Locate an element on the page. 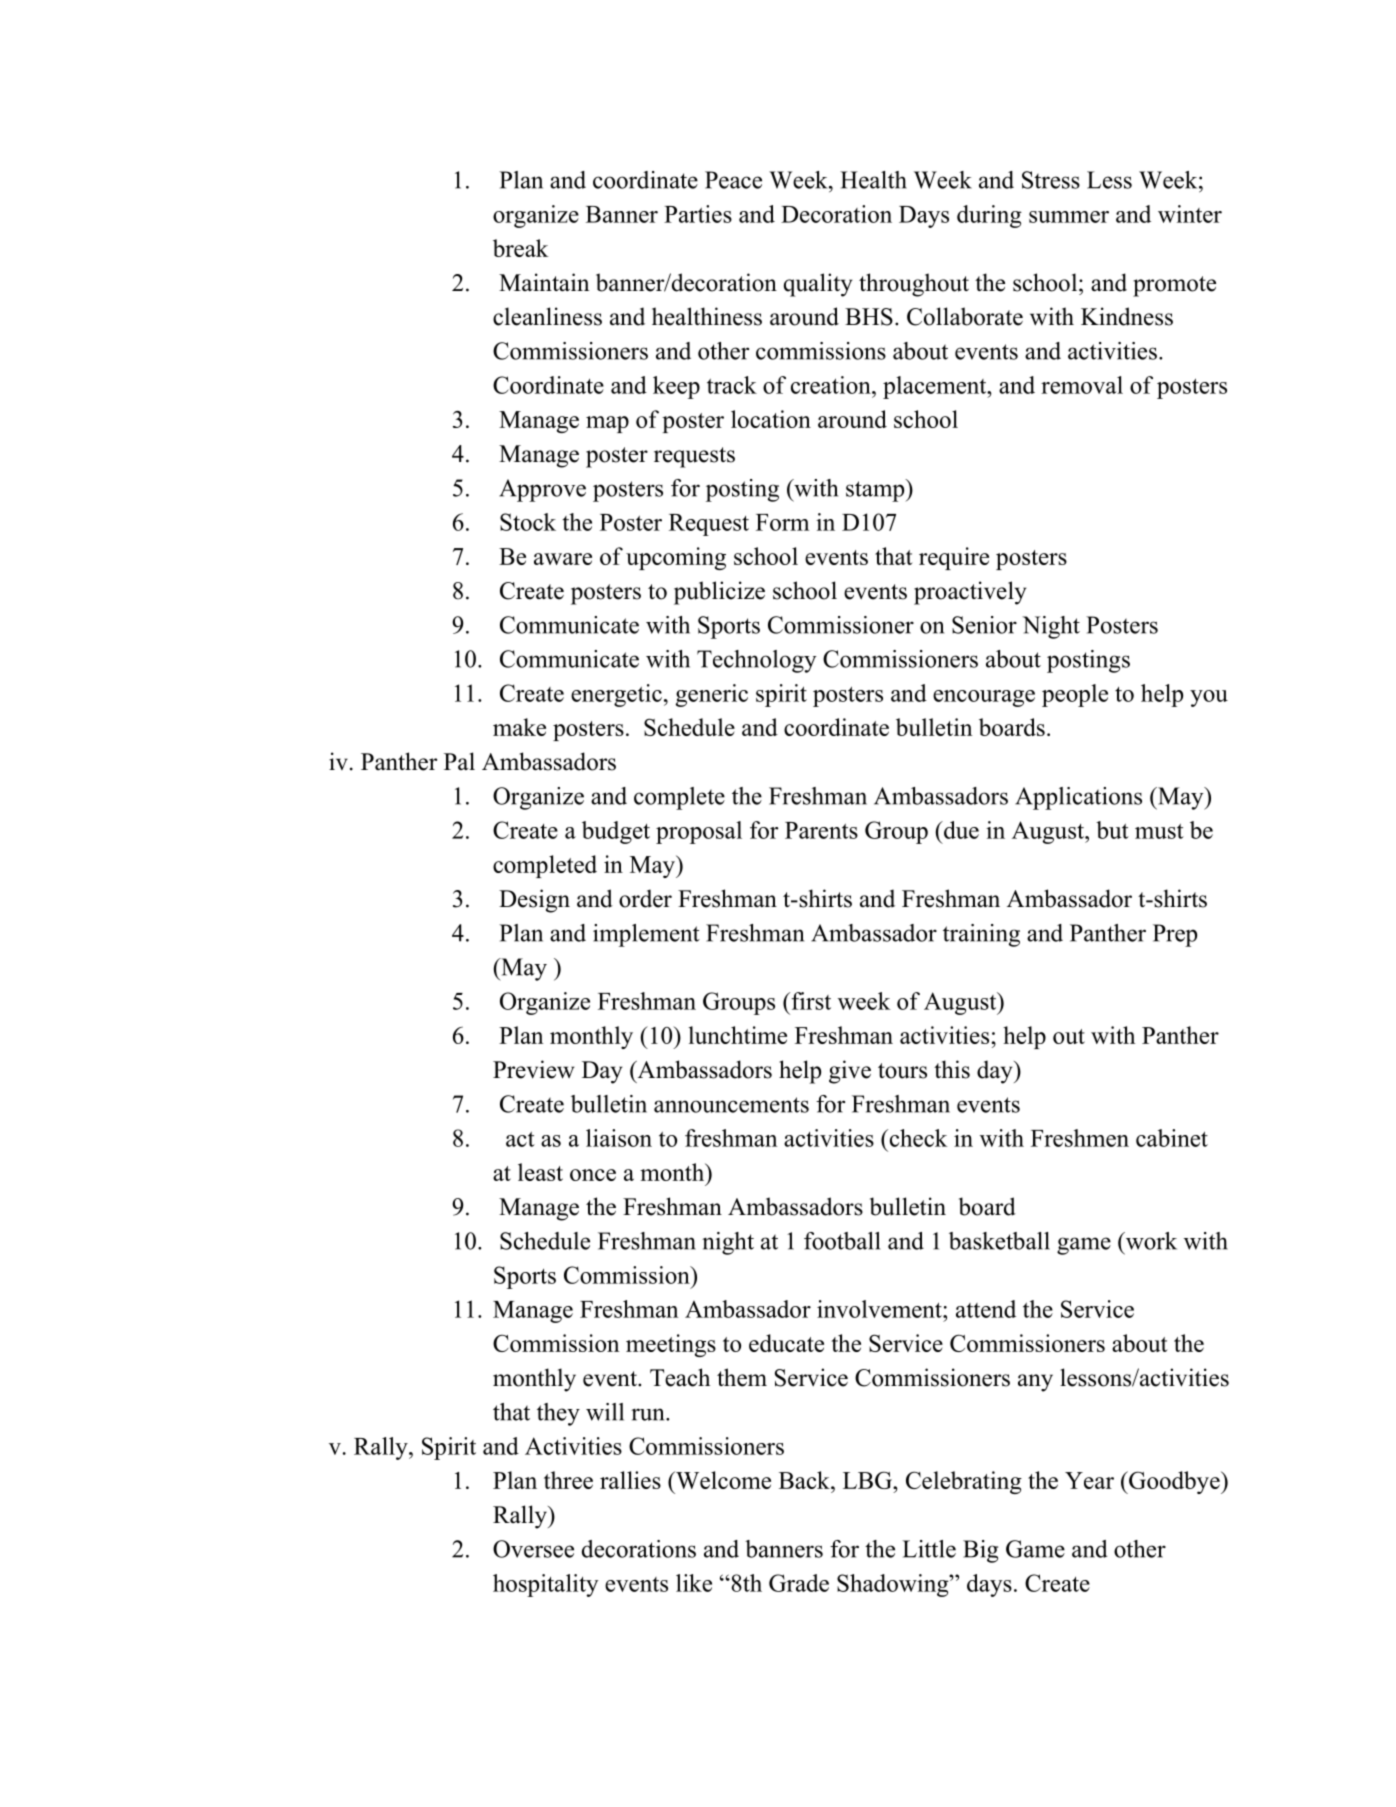  summer is located at coordinates (1069, 217).
